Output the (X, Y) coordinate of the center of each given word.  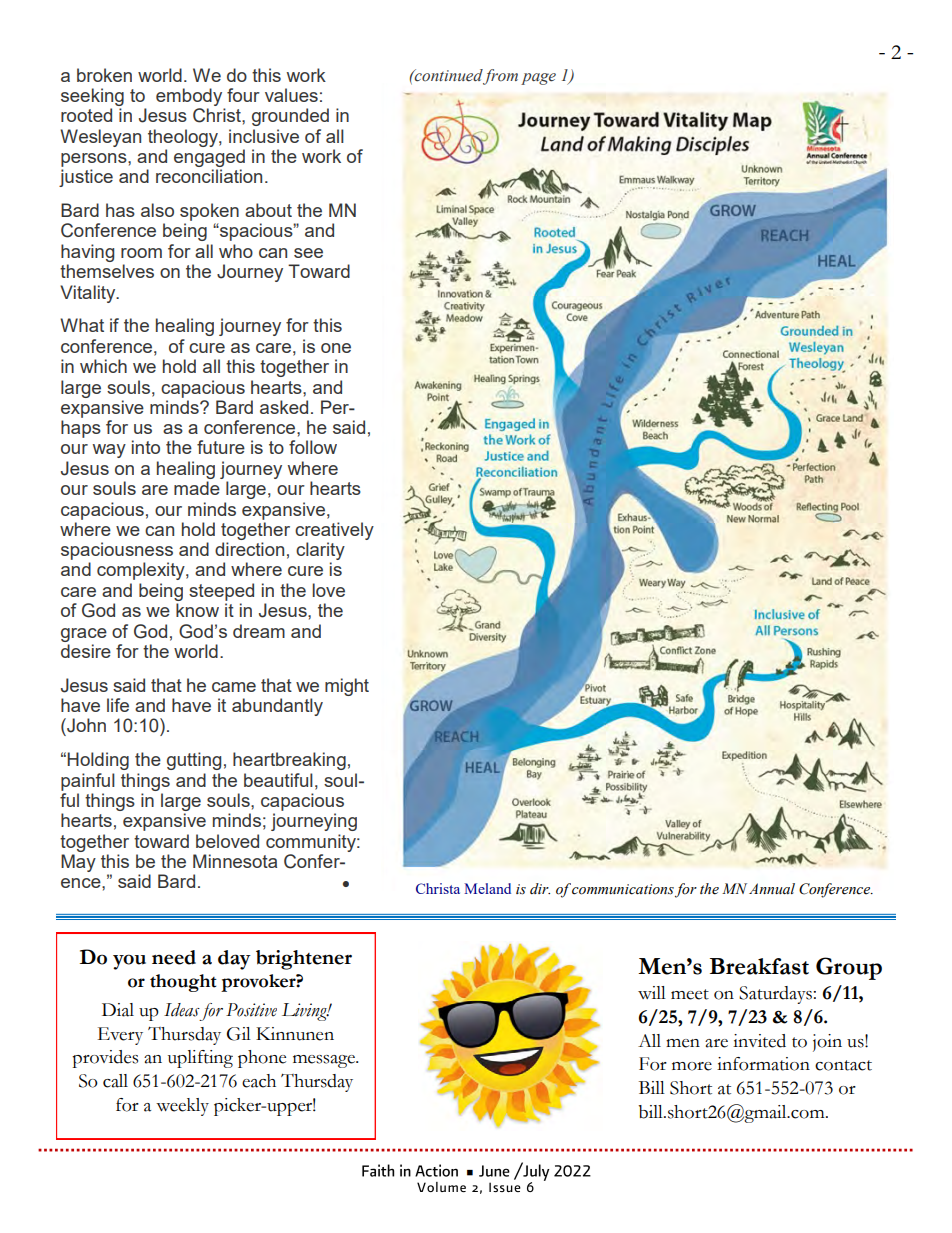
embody (189, 97)
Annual (772, 889)
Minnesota (235, 861)
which (103, 366)
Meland (487, 888)
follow (313, 447)
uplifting (200, 1059)
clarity (320, 551)
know (197, 610)
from (500, 77)
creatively (334, 531)
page (538, 79)
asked (284, 407)
